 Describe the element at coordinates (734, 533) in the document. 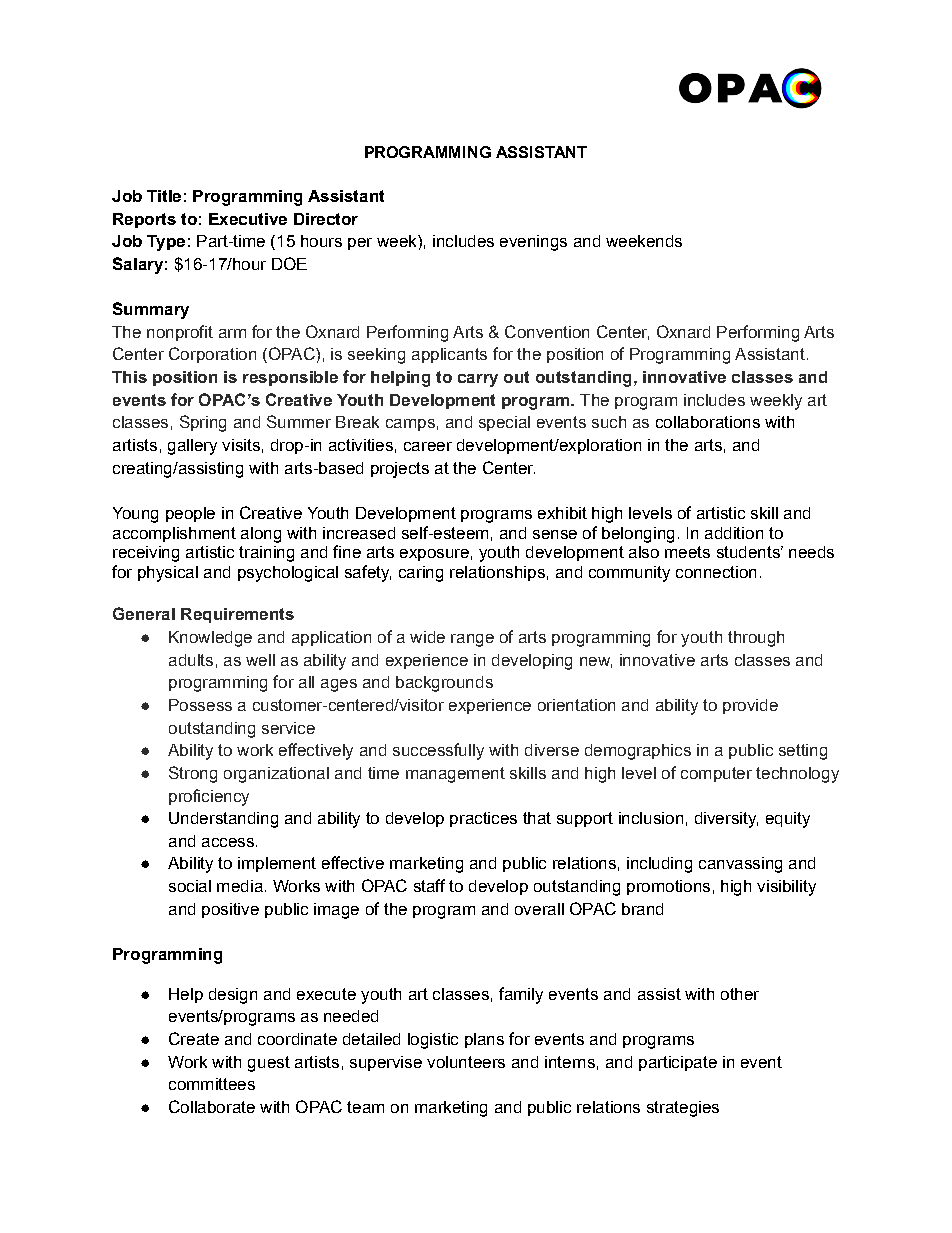

I see `addition` at that location.
